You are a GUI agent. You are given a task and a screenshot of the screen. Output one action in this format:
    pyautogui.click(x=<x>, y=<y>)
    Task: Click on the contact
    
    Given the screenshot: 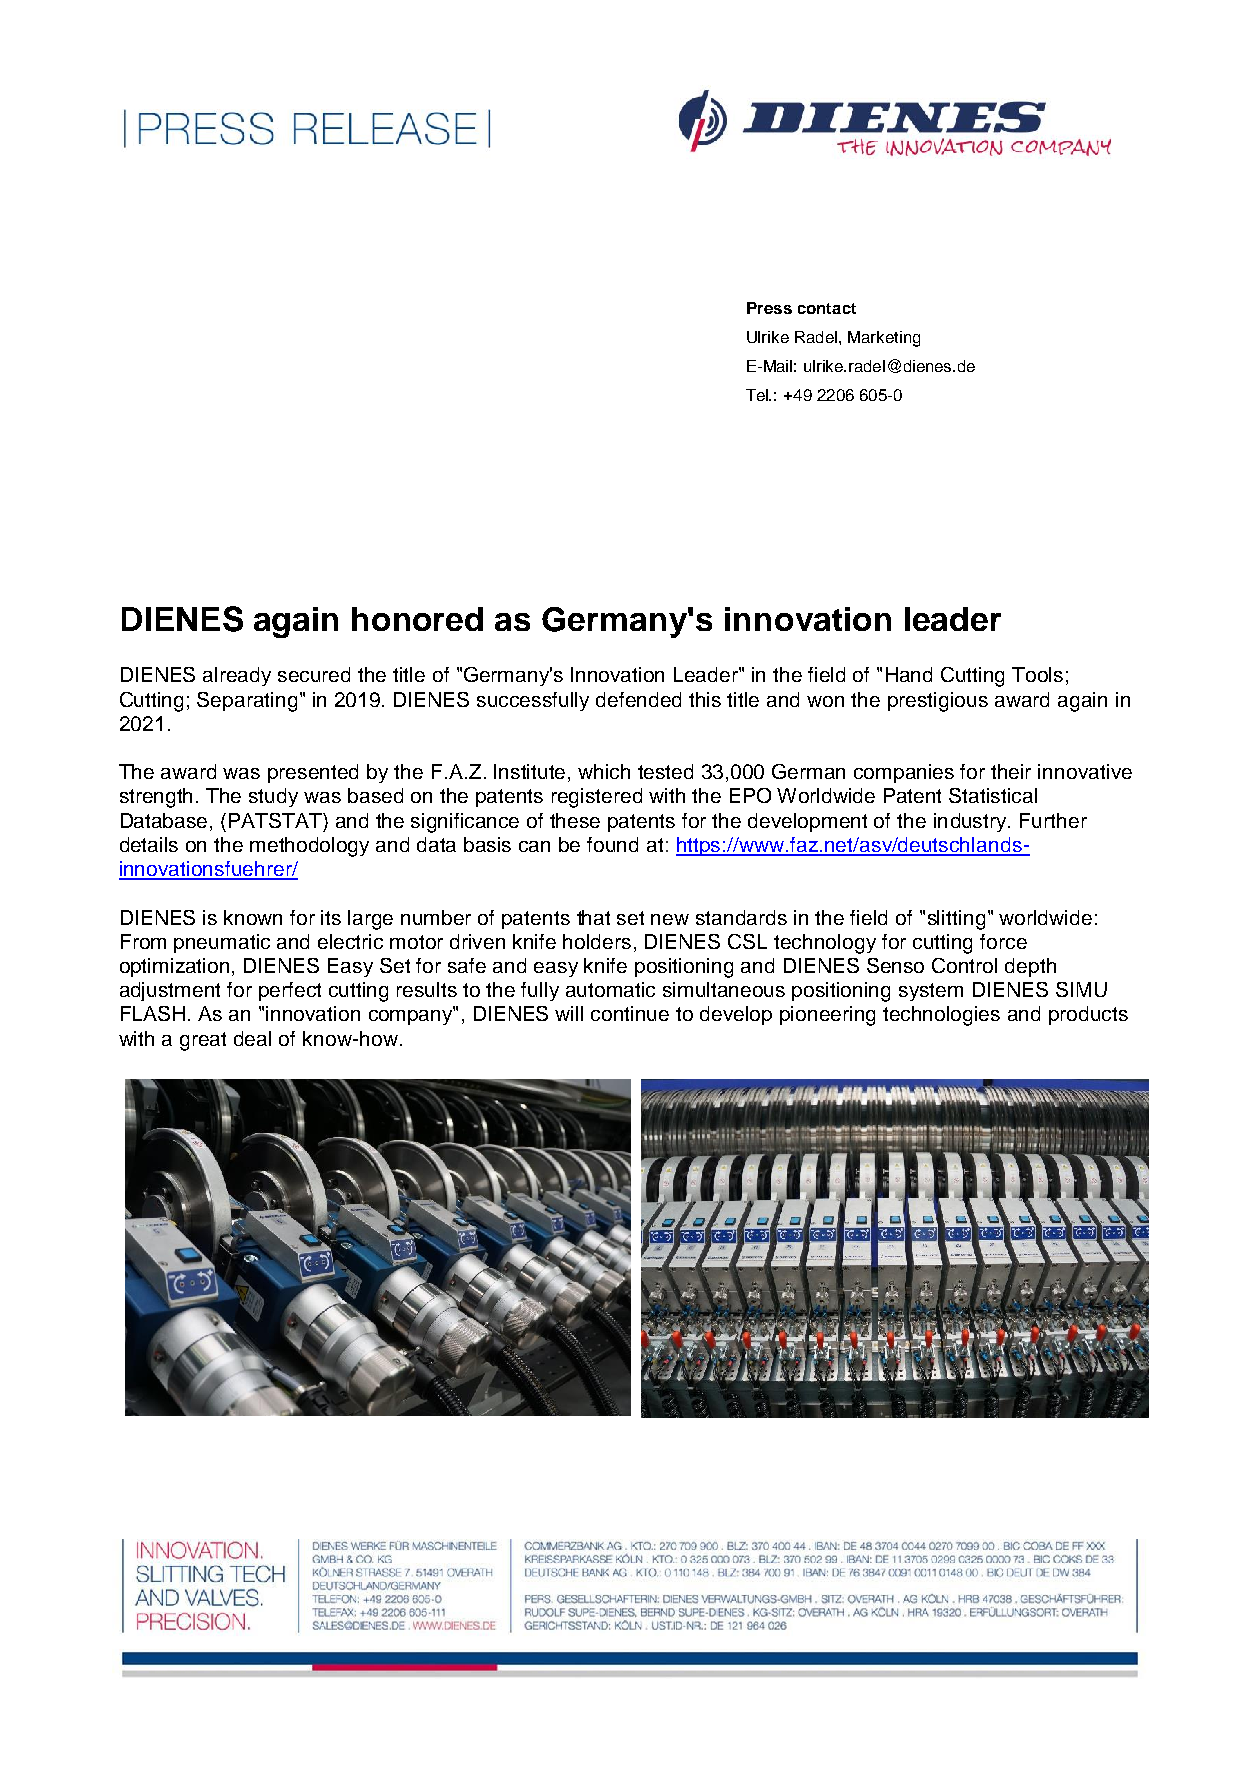 What is the action you would take?
    pyautogui.click(x=827, y=308)
